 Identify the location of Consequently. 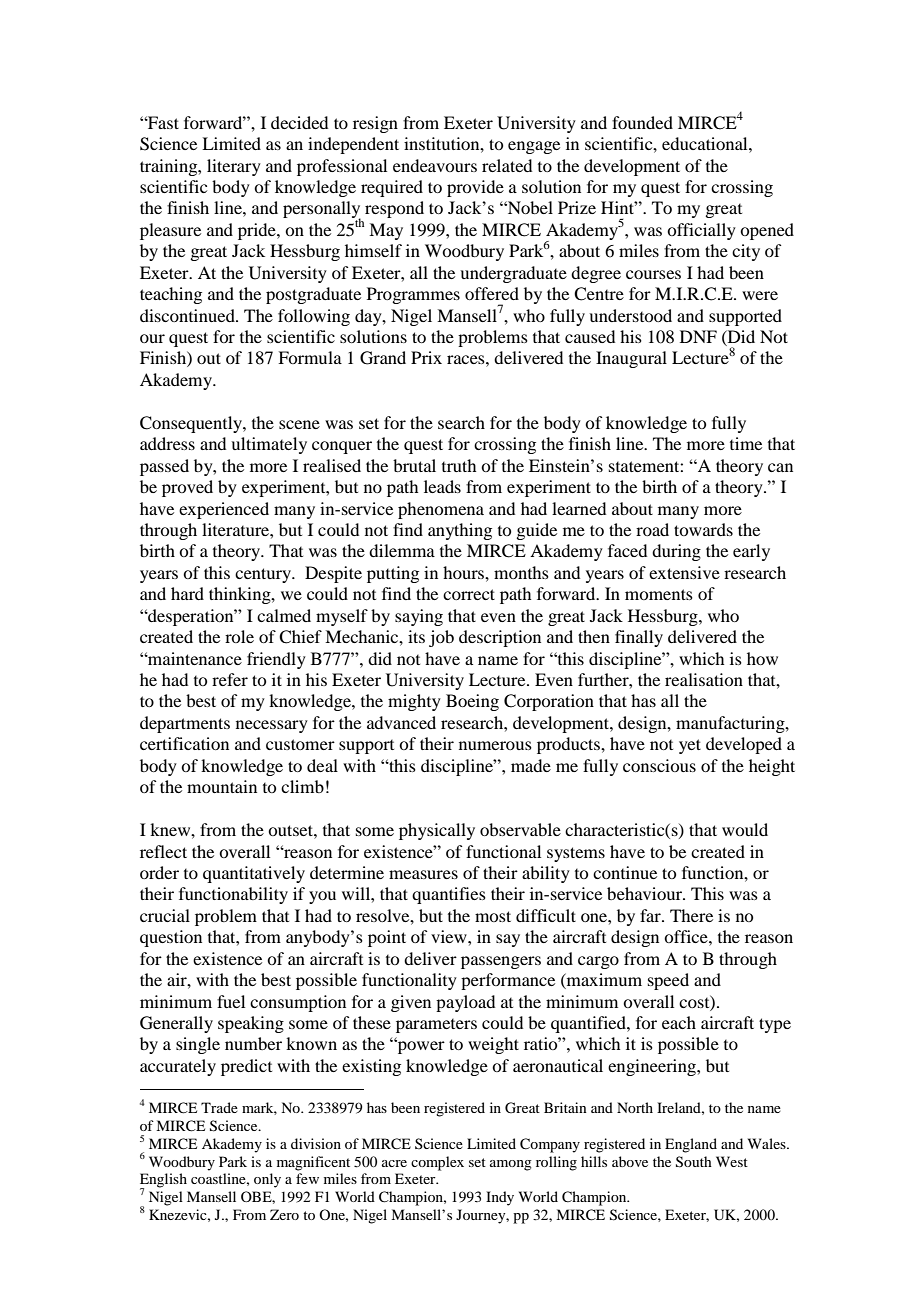
(192, 424).
